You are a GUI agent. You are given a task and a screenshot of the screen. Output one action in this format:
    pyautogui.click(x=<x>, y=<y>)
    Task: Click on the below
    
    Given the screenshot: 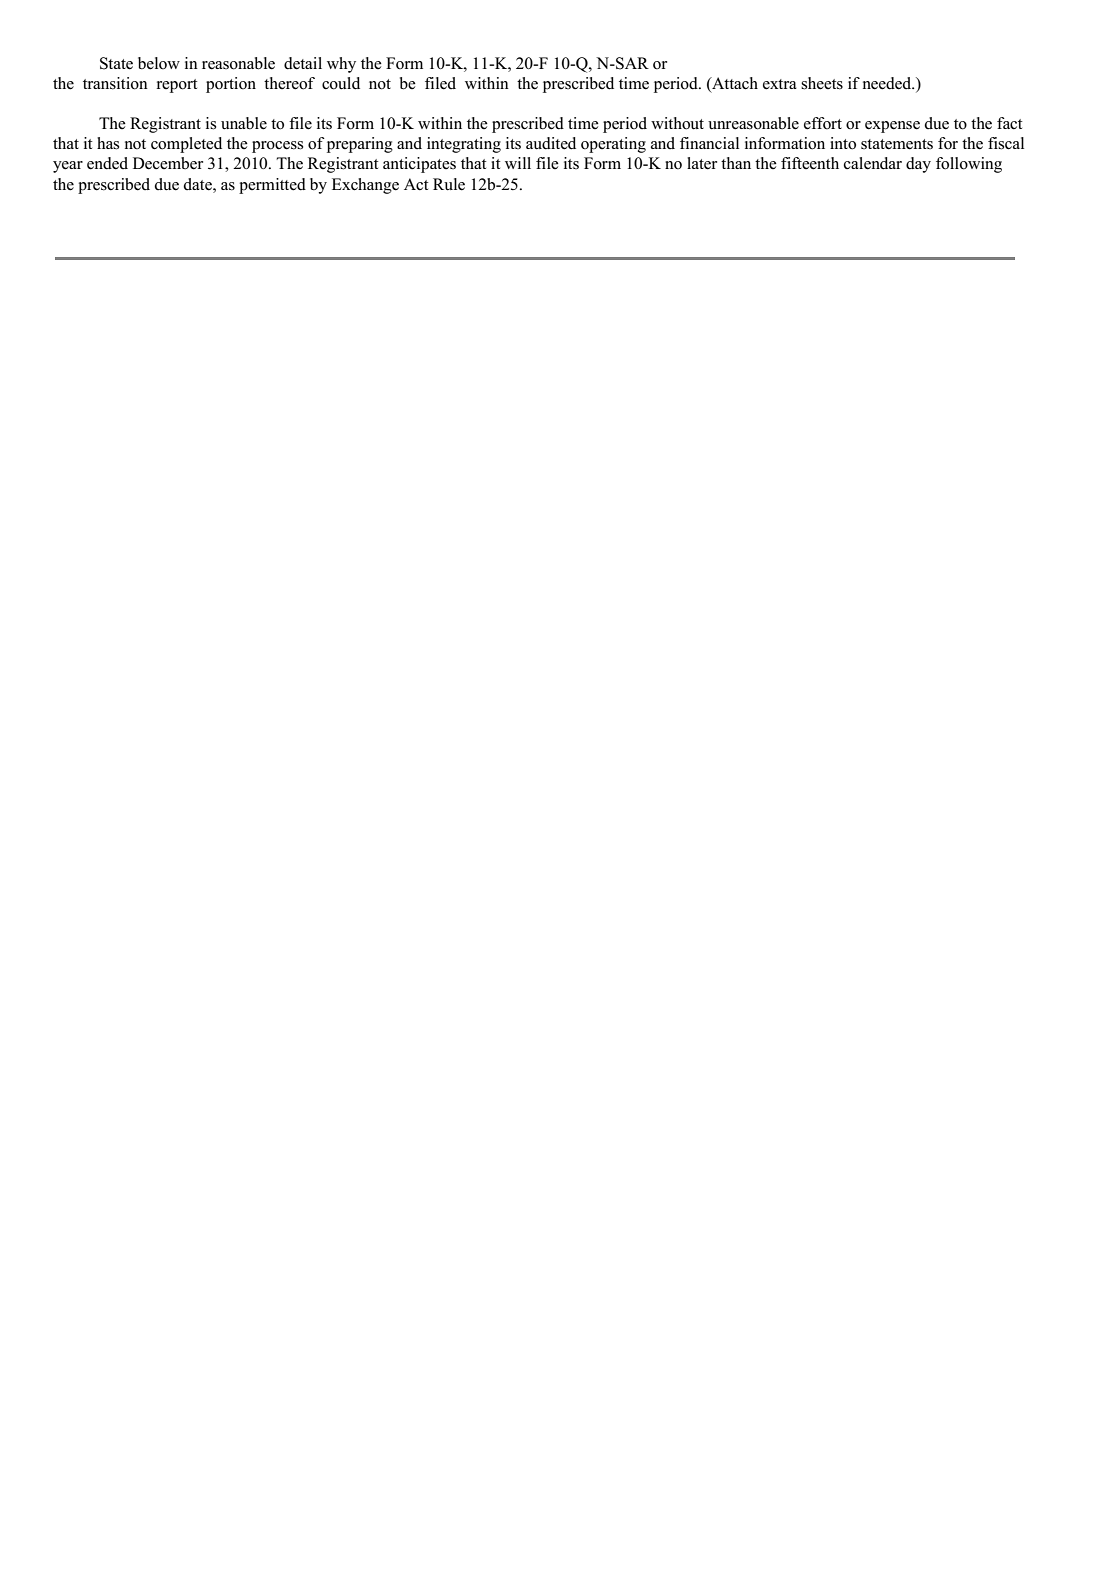 What is the action you would take?
    pyautogui.click(x=159, y=63)
